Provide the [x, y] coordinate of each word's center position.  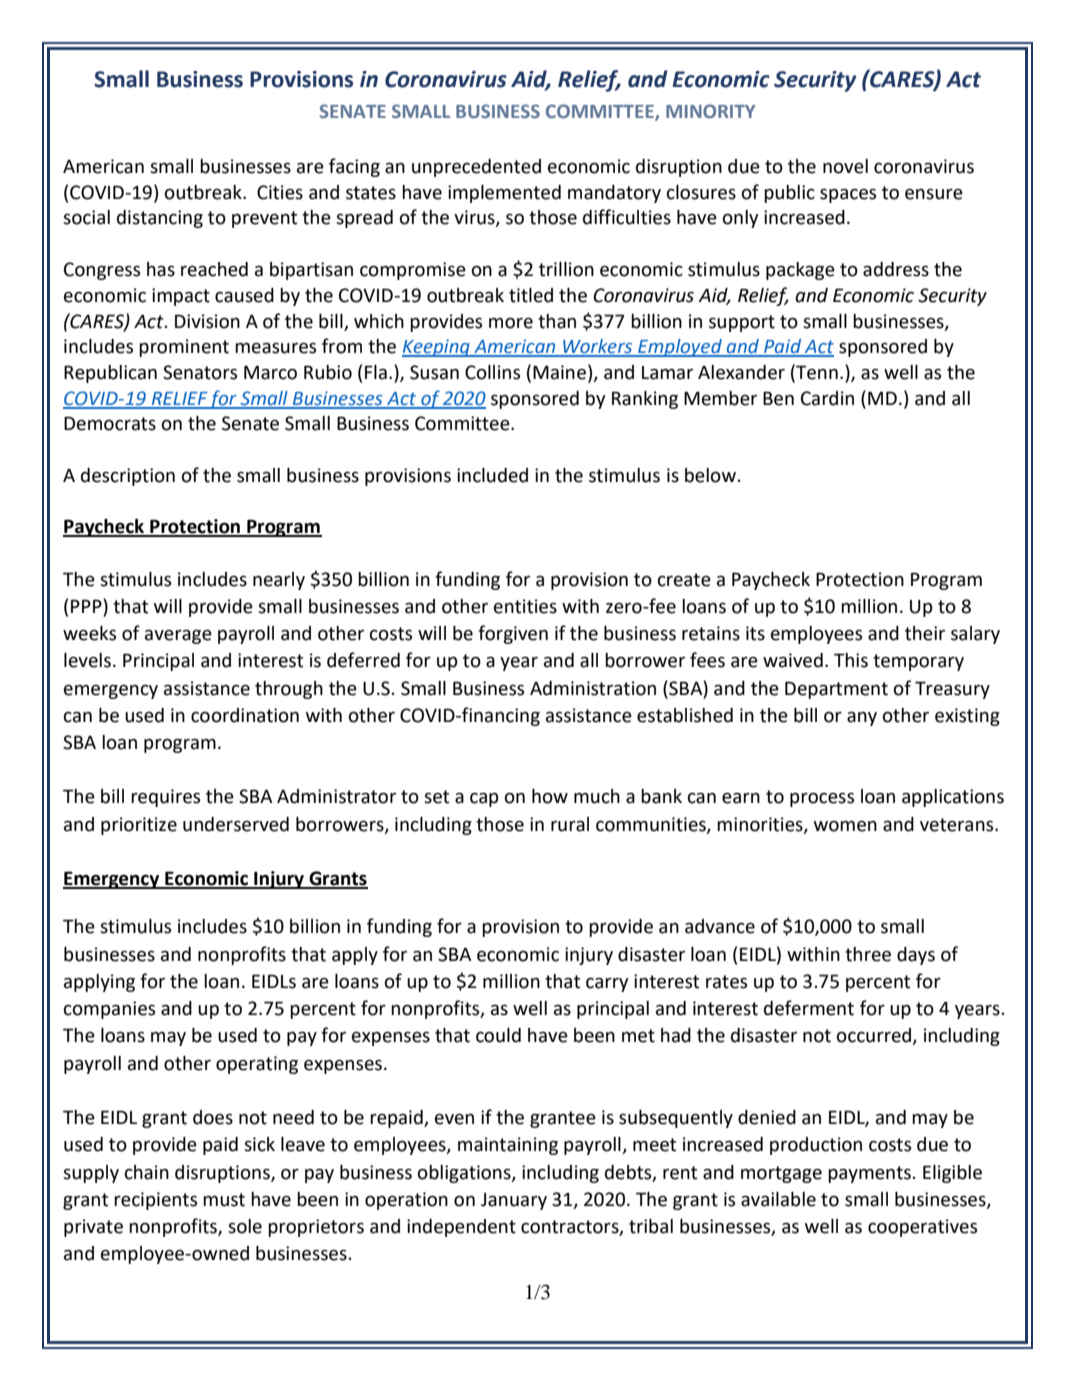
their [925, 633]
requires [165, 798]
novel [845, 166]
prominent [184, 348]
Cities [280, 192]
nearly [279, 581]
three [868, 954]
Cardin [827, 398]
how [550, 796]
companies [109, 1010]
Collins [492, 372]
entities [525, 606]
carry [607, 984]
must [224, 1200]
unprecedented [476, 168]
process [822, 799]
